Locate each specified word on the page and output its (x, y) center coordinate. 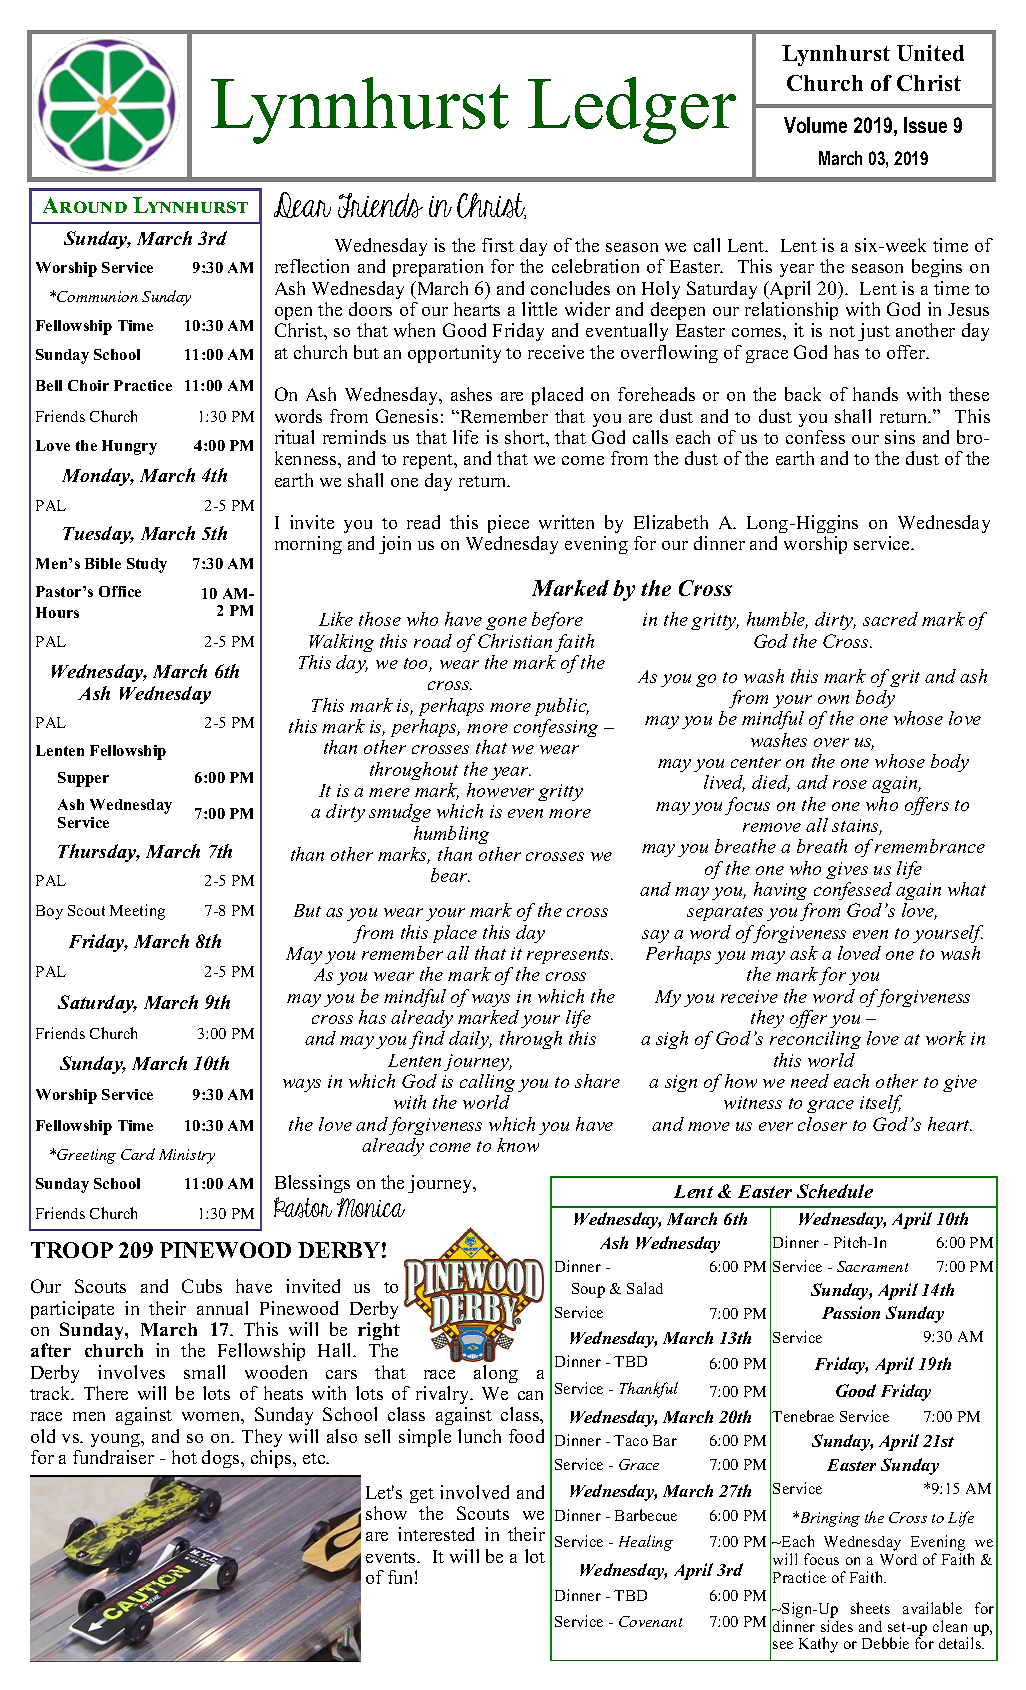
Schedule (835, 1191)
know (518, 1145)
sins (900, 437)
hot (184, 1457)
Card (138, 1154)
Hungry (129, 447)
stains (857, 827)
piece (508, 524)
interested (436, 1534)
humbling (451, 835)
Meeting (137, 912)
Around (85, 205)
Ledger (632, 110)
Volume (815, 125)
